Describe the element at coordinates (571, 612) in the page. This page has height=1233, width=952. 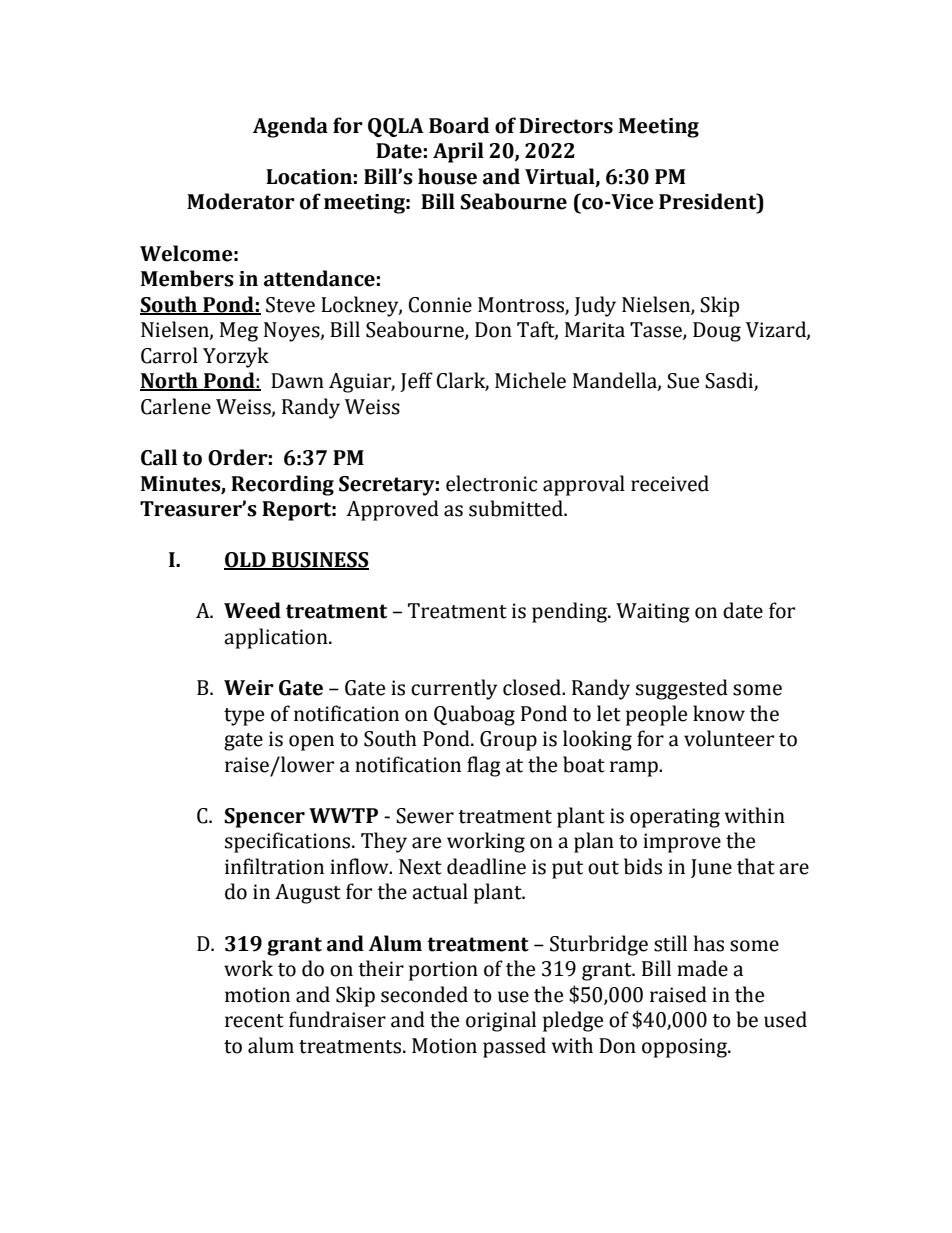
I see `pending` at that location.
